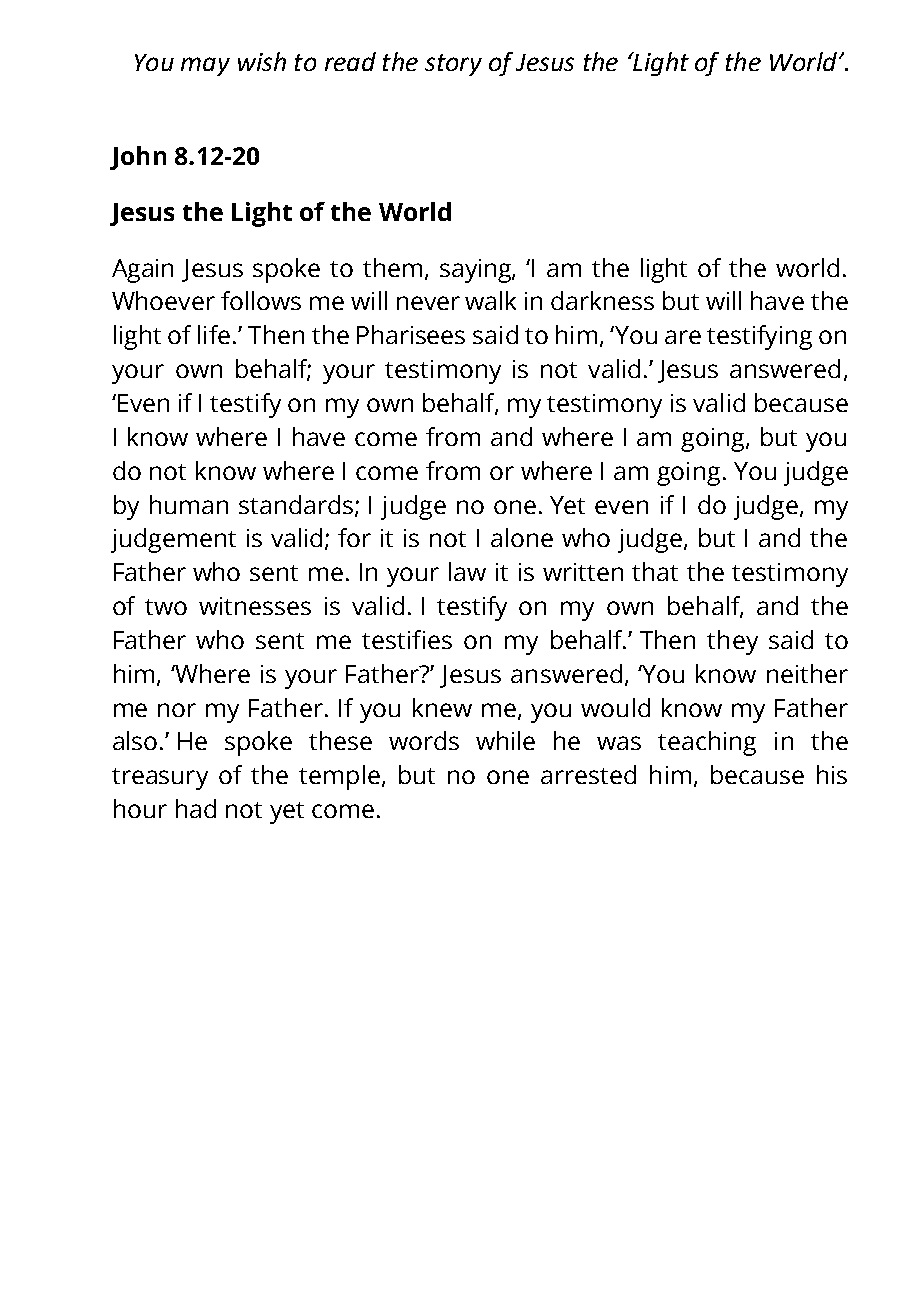 The height and width of the page is (1308, 924). Describe the element at coordinates (505, 740) in the page. I see `while` at that location.
